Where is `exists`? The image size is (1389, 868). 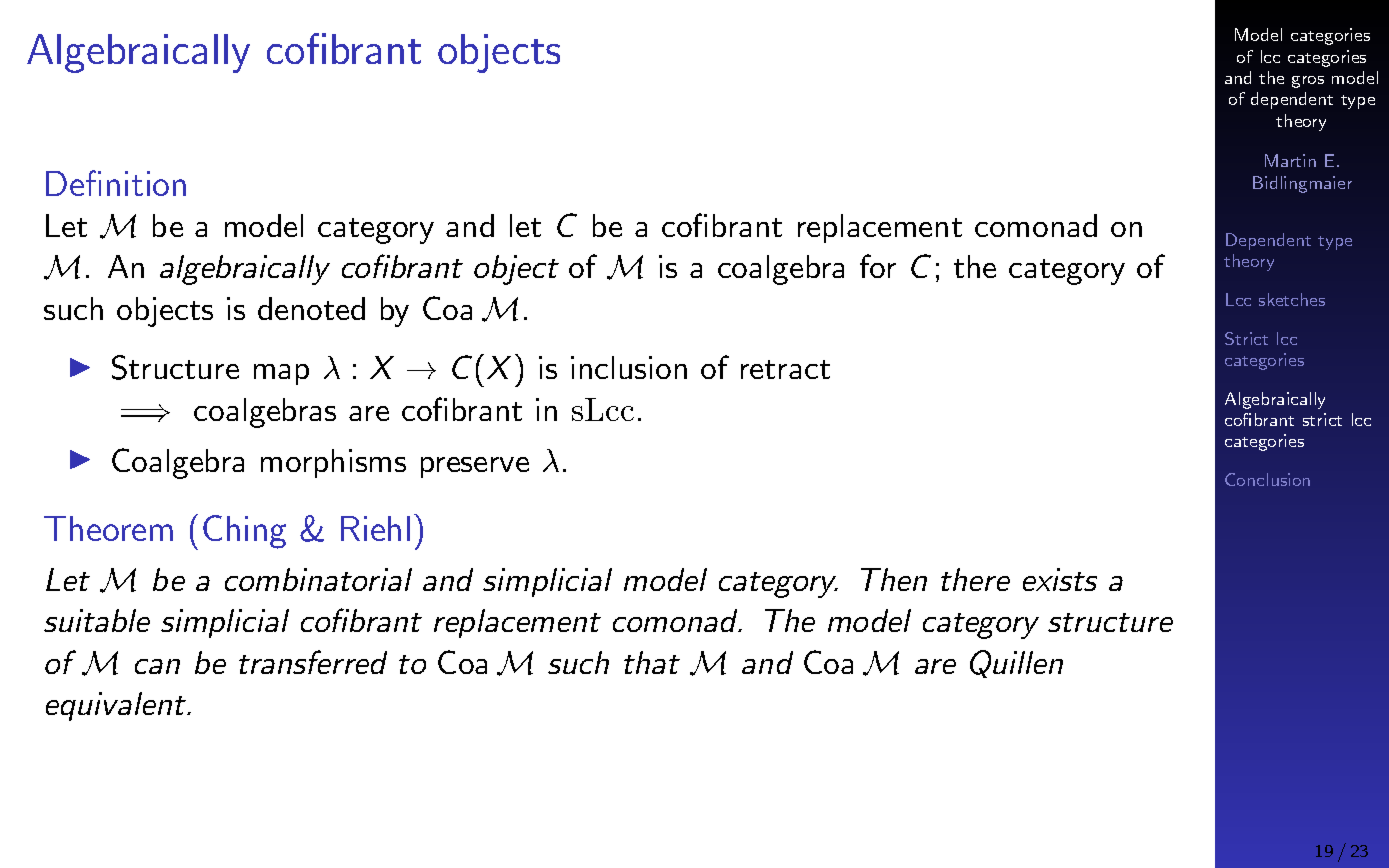 exists is located at coordinates (1060, 579).
